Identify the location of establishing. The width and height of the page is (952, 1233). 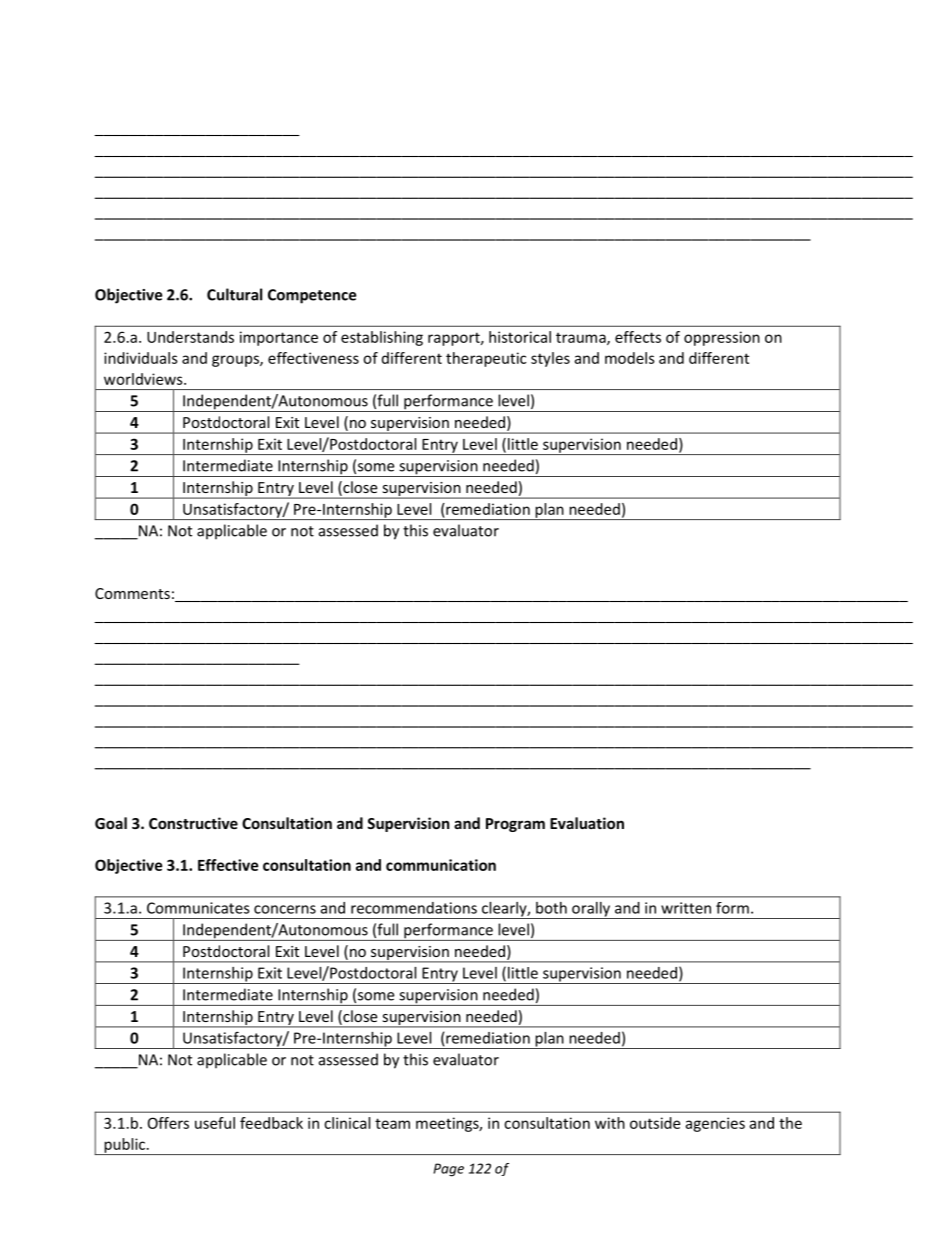
(382, 338).
